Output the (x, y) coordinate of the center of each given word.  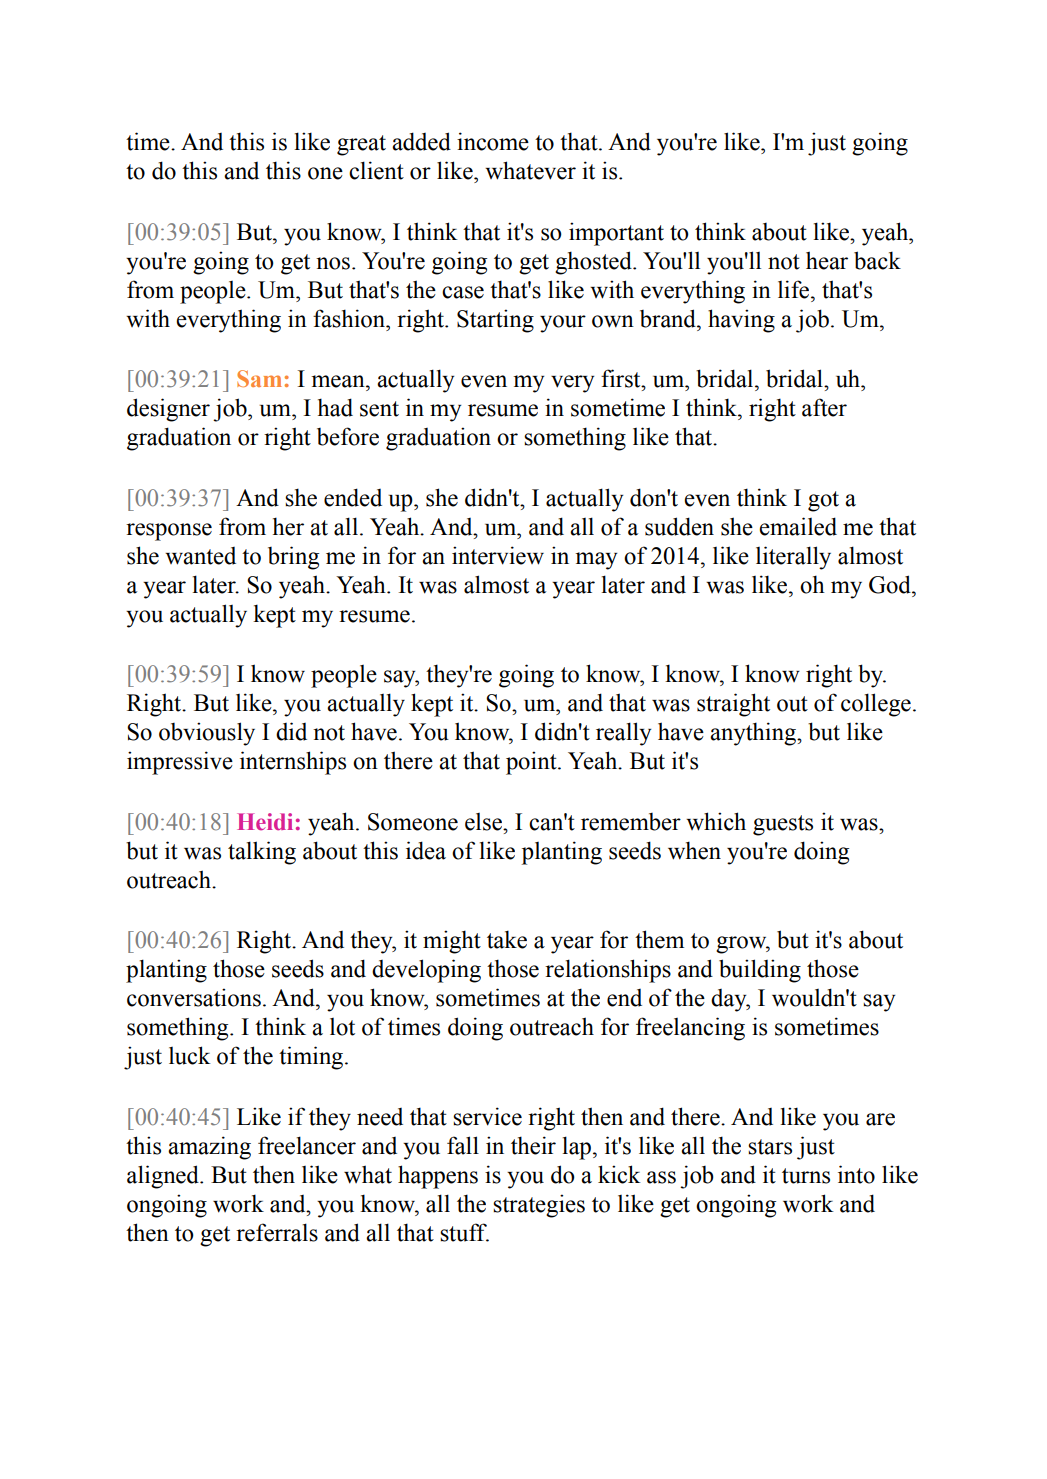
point (532, 763)
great (361, 145)
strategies (539, 1206)
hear (827, 260)
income (493, 141)
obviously (207, 734)
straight (733, 705)
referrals (277, 1232)
